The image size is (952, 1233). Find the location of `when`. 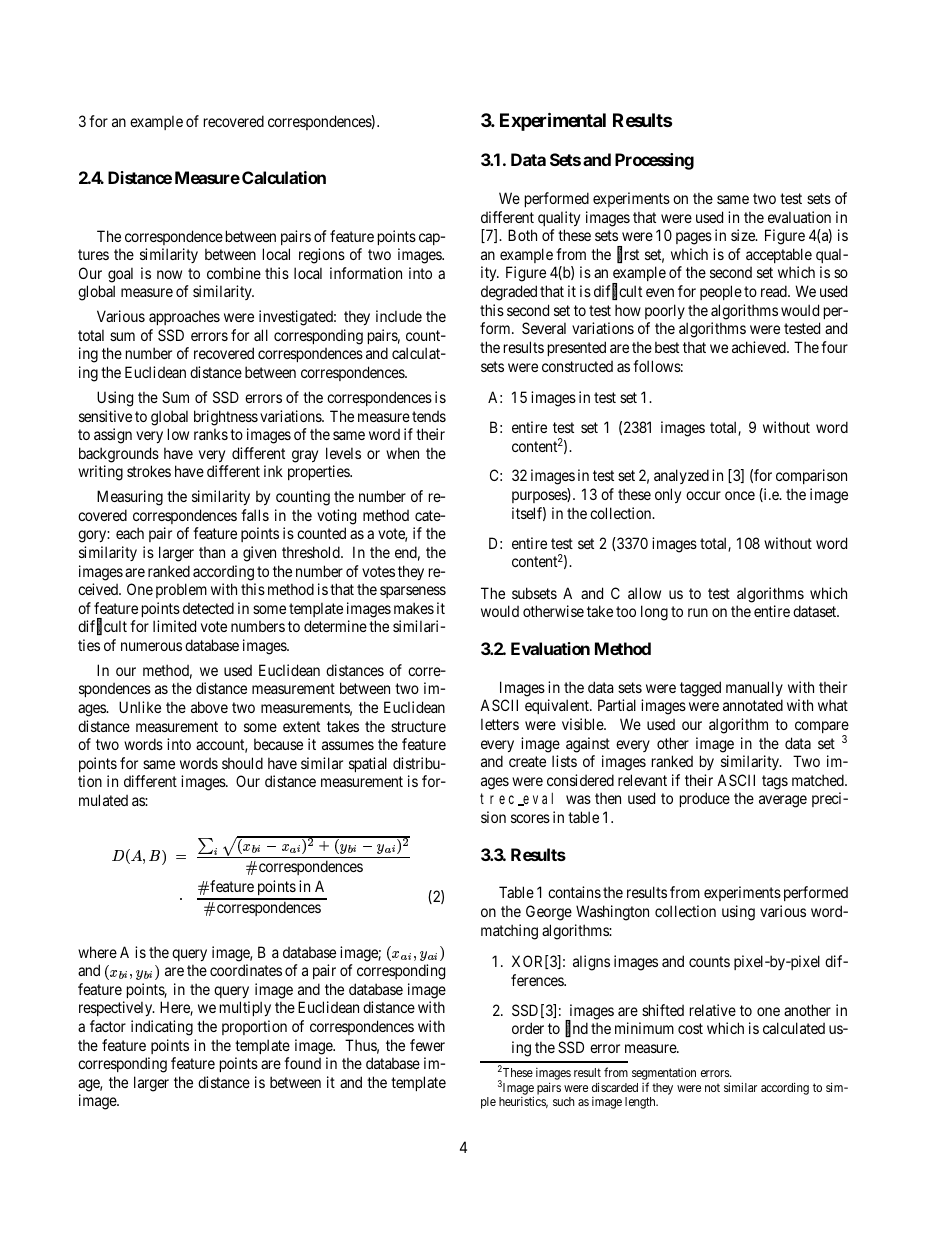

when is located at coordinates (402, 453).
